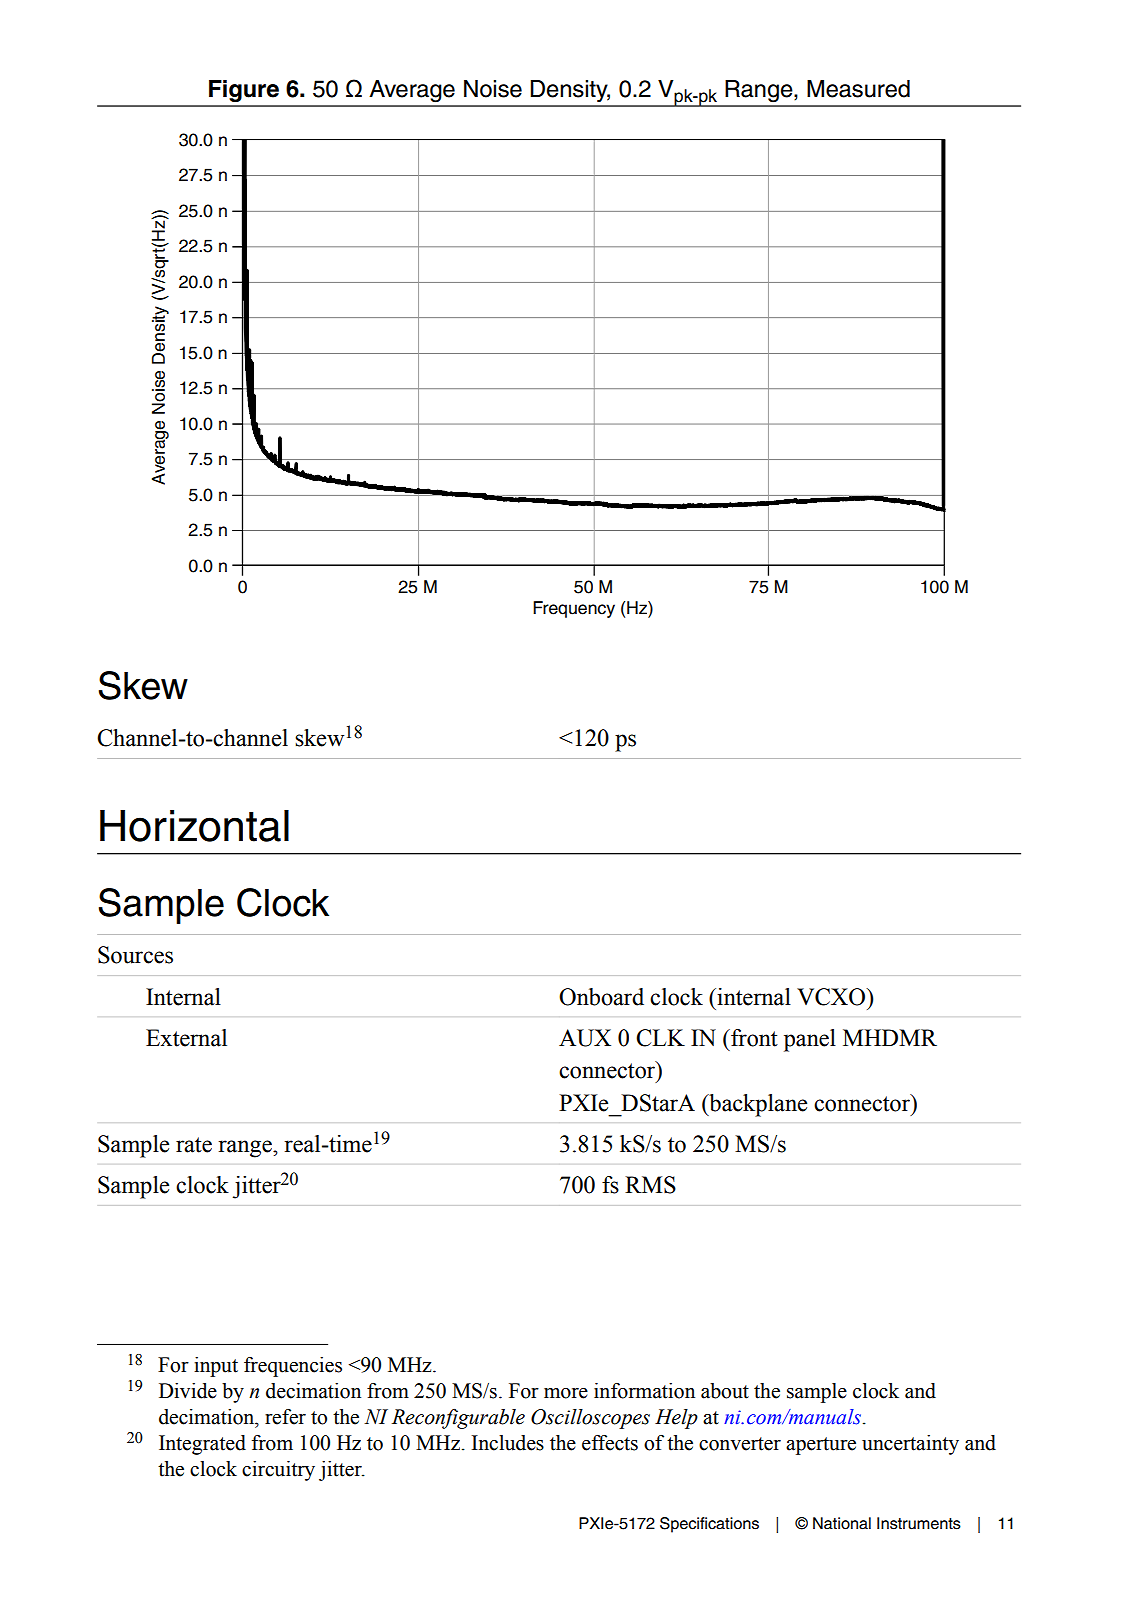  Describe the element at coordinates (244, 91) in the screenshot. I see `Figure` at that location.
